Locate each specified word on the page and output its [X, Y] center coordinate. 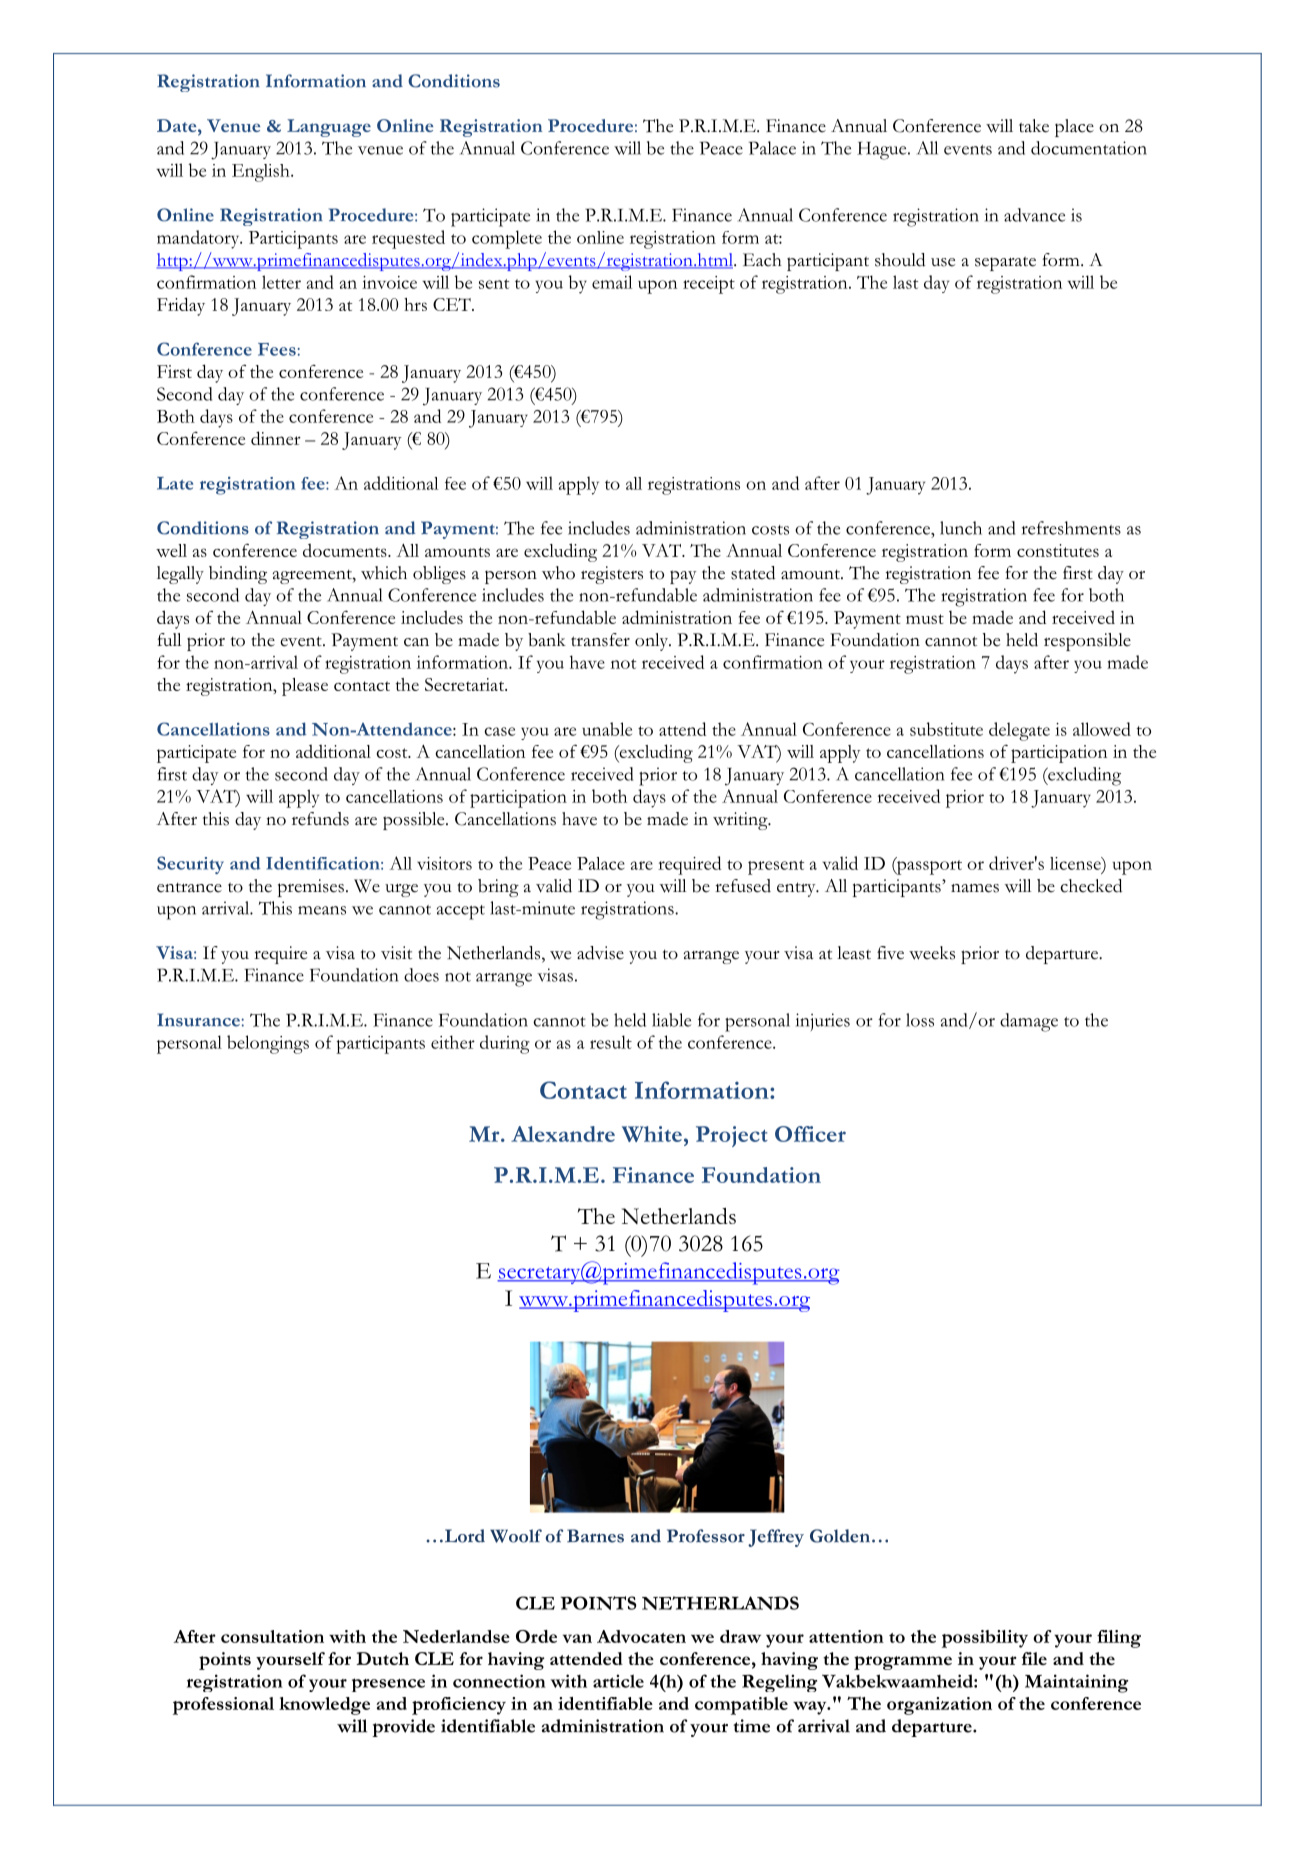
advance [1034, 215]
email [612, 282]
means [322, 910]
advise [600, 953]
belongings [268, 1044]
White [652, 1134]
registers [612, 575]
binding [238, 575]
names [975, 888]
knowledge [324, 1706]
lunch [961, 528]
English [262, 173]
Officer [810, 1134]
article [618, 1681]
